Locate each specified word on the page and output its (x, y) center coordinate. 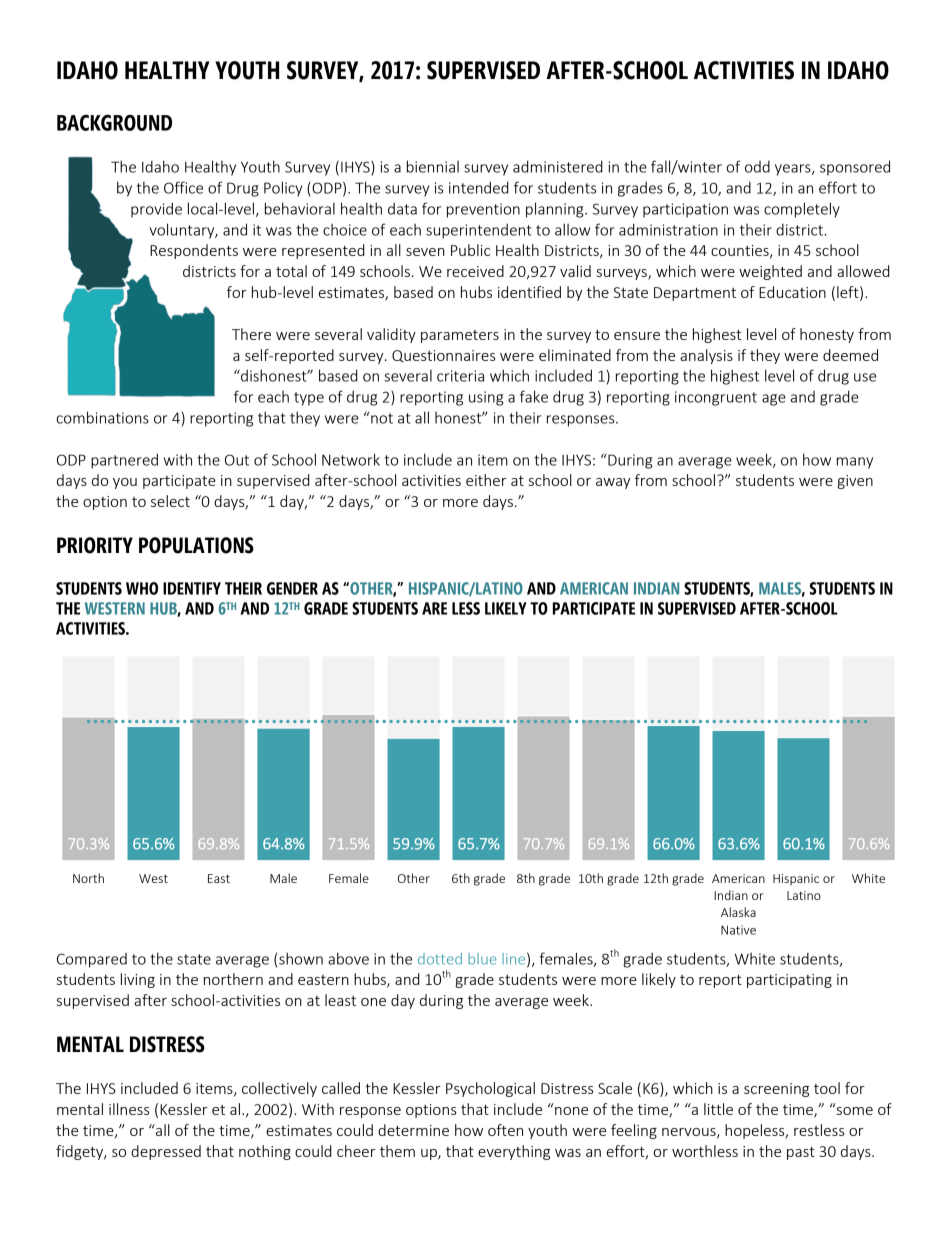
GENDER (292, 588)
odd (757, 166)
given (855, 482)
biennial (433, 166)
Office (183, 187)
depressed (166, 1152)
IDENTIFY (192, 588)
